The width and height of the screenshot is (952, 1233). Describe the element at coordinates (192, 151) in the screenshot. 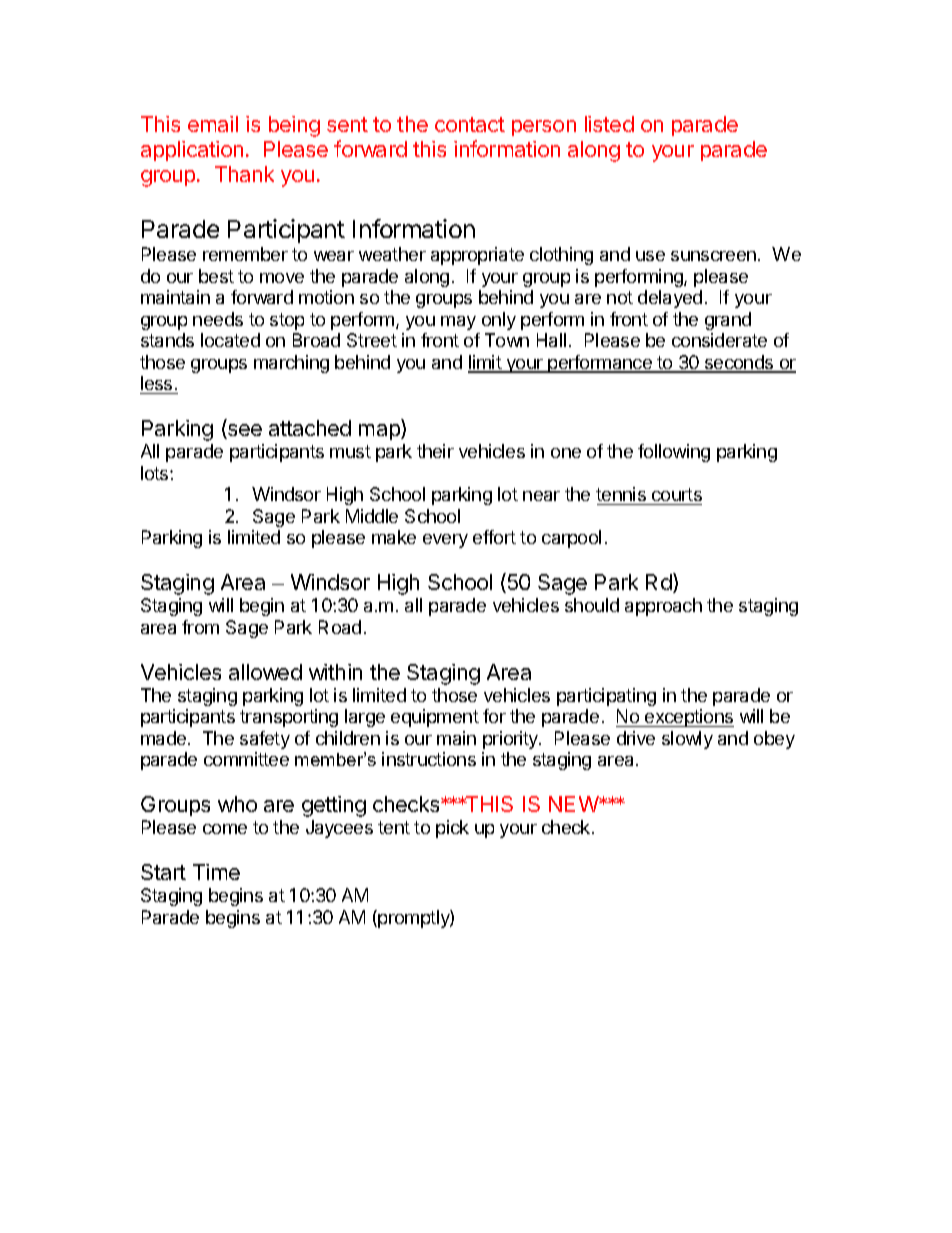

I see `application` at that location.
